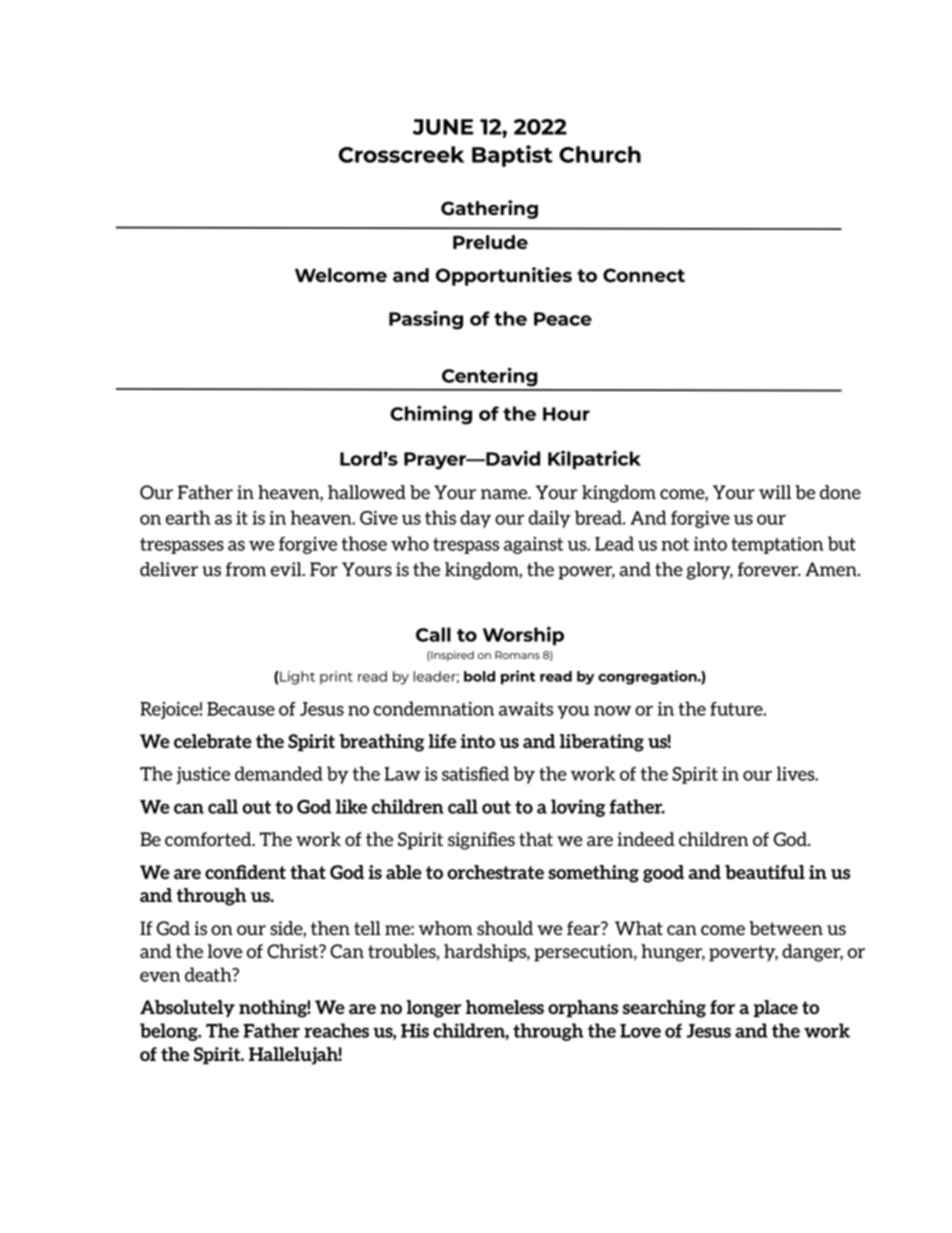  I want to click on Absolutely, so click(187, 1008).
